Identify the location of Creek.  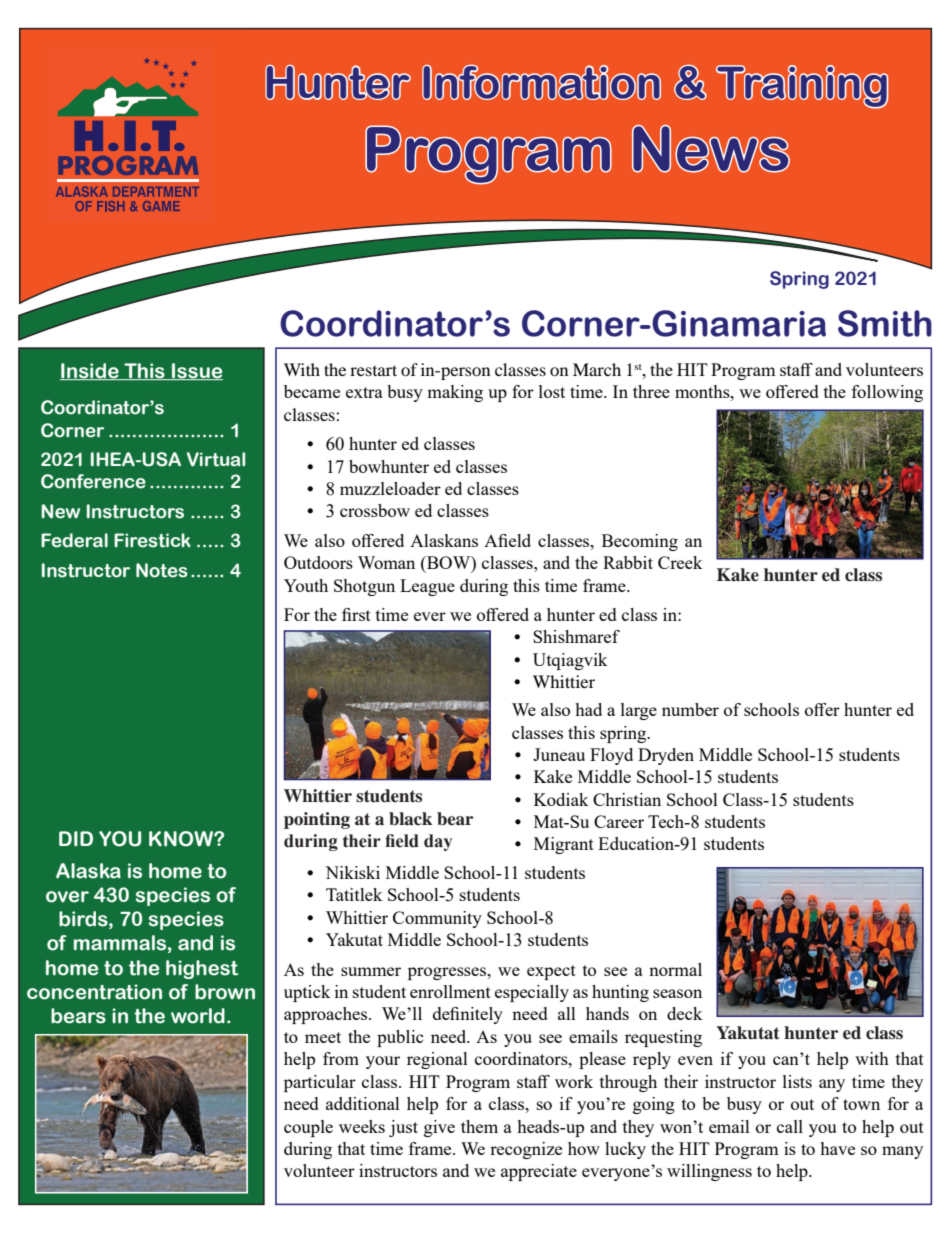
(680, 562).
